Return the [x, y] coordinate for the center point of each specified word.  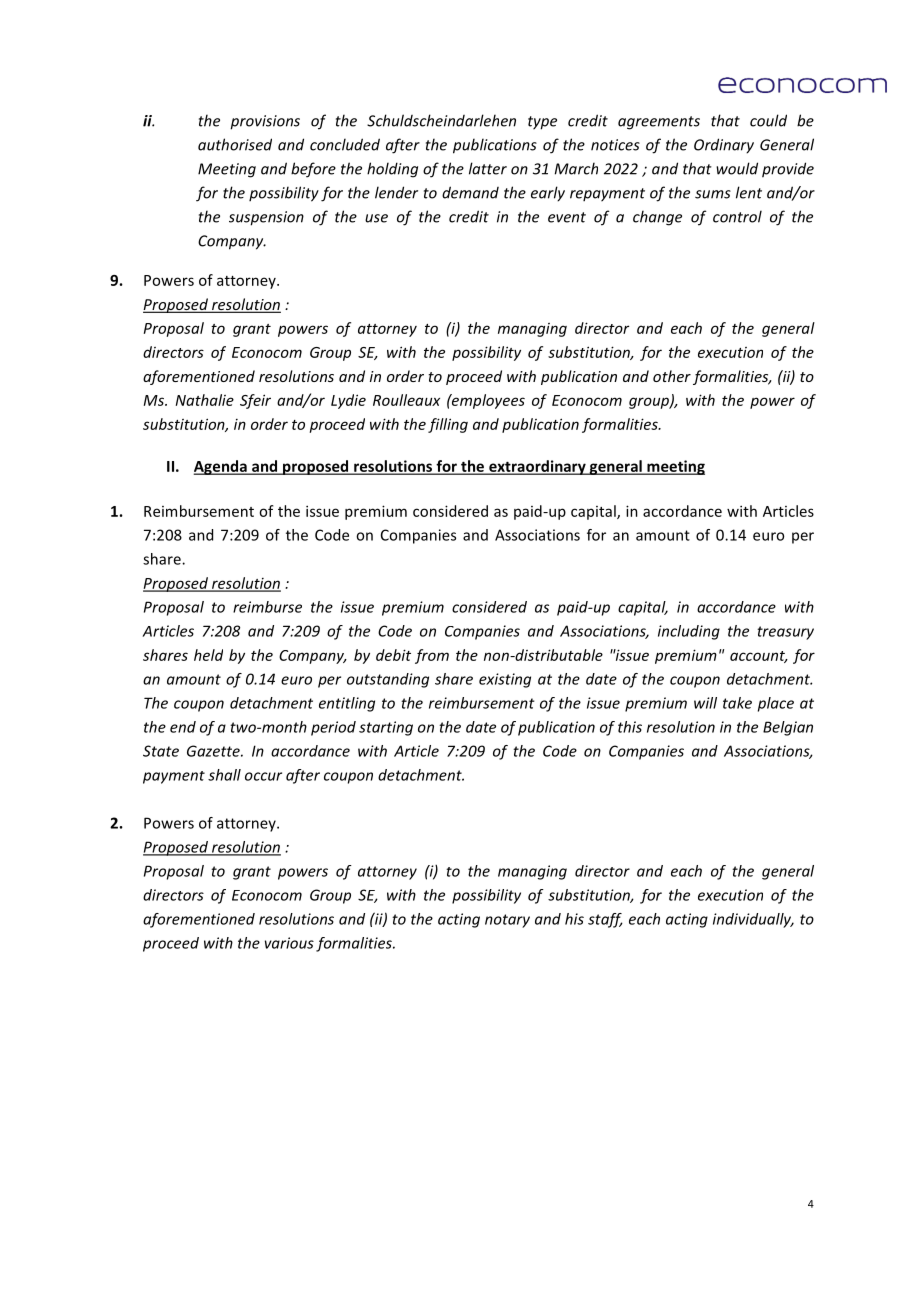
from [432, 656]
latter [488, 168]
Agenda [221, 467]
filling [448, 425]
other [672, 376]
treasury [785, 633]
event [567, 217]
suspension [266, 218]
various [289, 943]
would [737, 168]
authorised [235, 144]
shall [224, 775]
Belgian [788, 728]
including [689, 632]
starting [386, 728]
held [208, 655]
